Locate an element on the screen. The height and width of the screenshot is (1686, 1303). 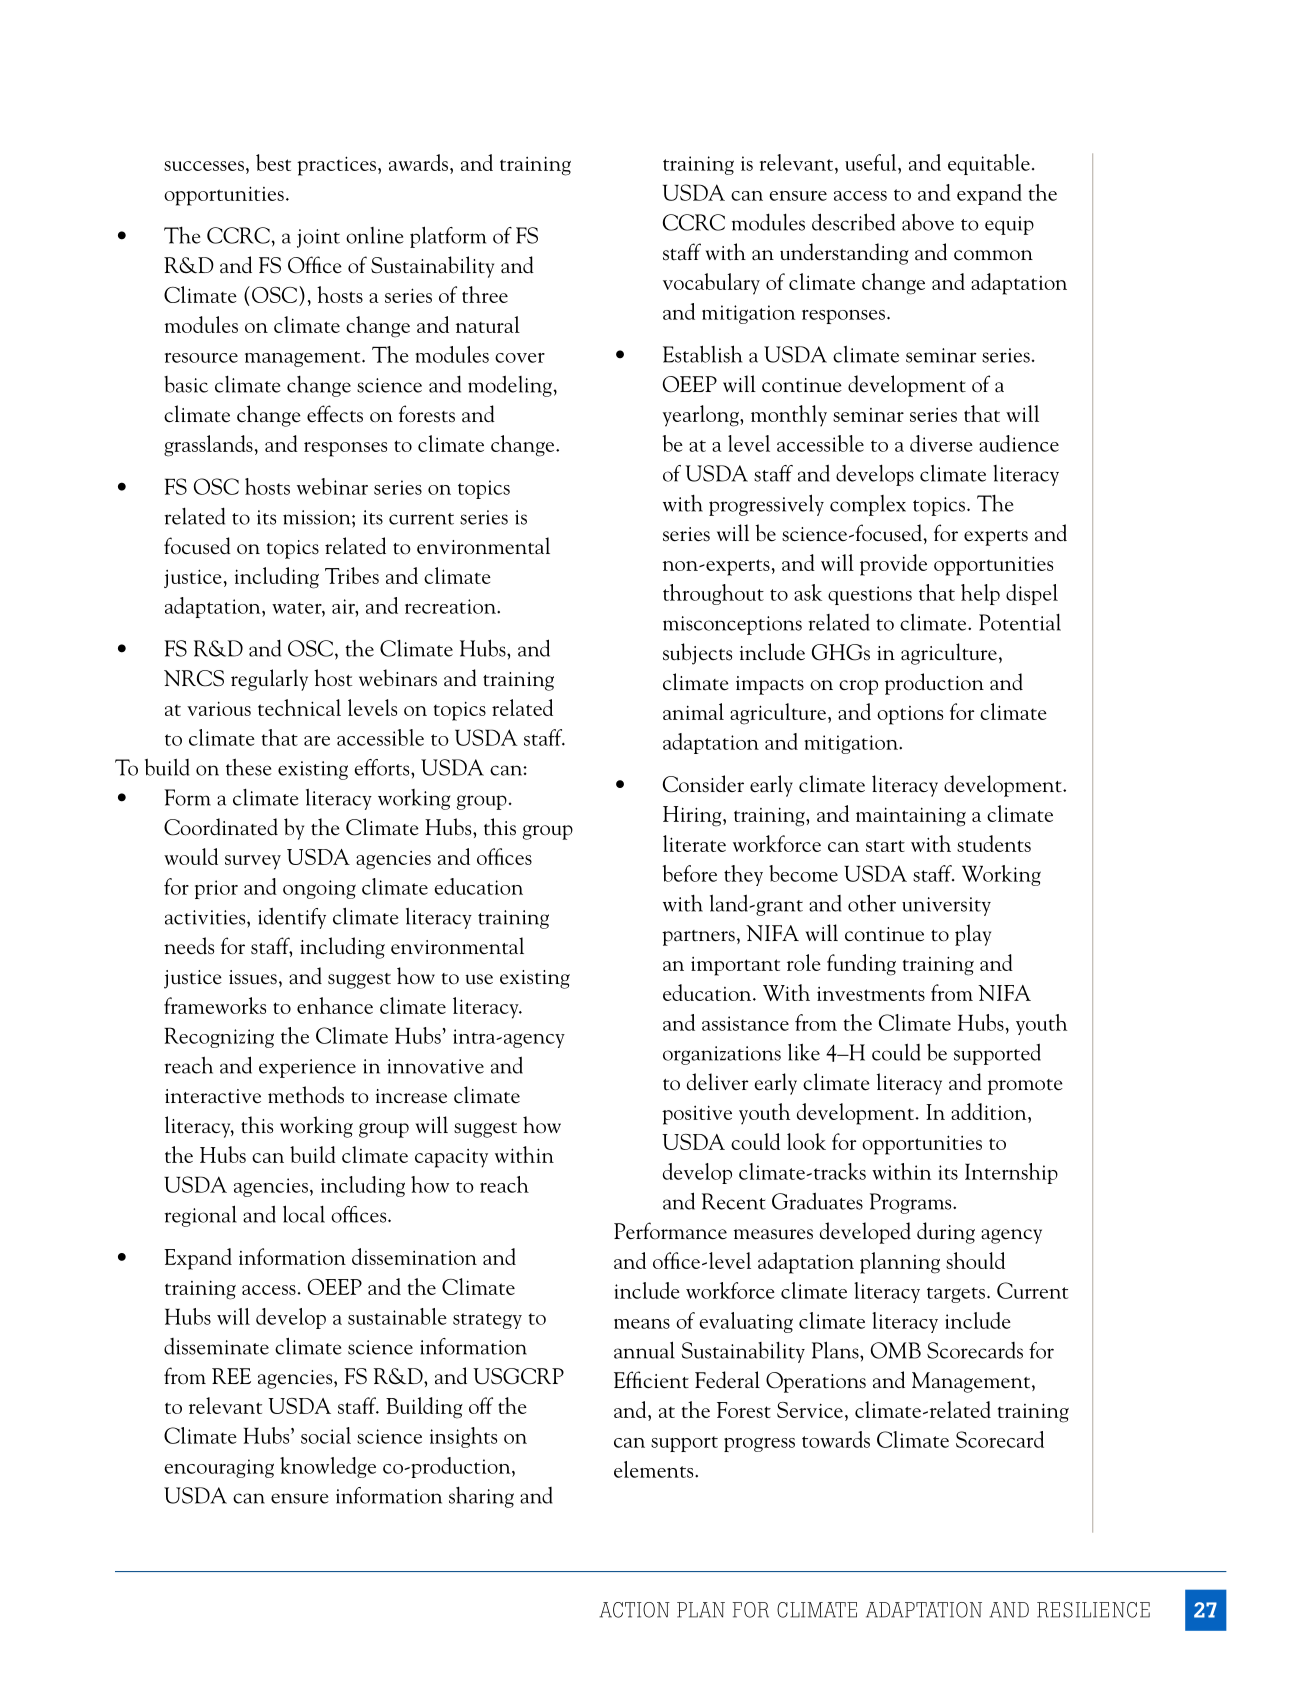
university is located at coordinates (946, 906).
